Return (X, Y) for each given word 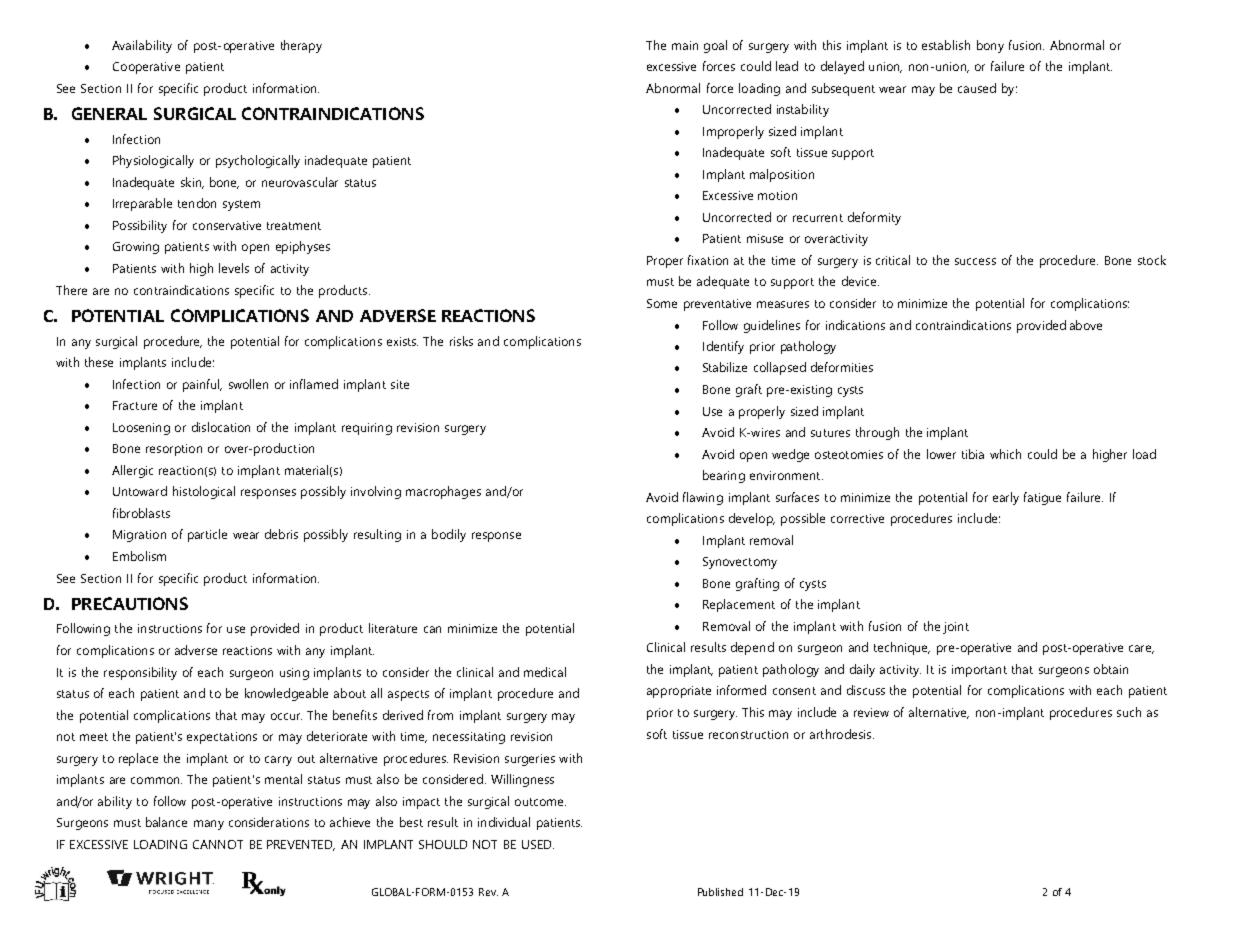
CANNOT (218, 844)
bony (990, 46)
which (1005, 454)
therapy (301, 46)
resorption (174, 450)
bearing (724, 476)
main (685, 45)
